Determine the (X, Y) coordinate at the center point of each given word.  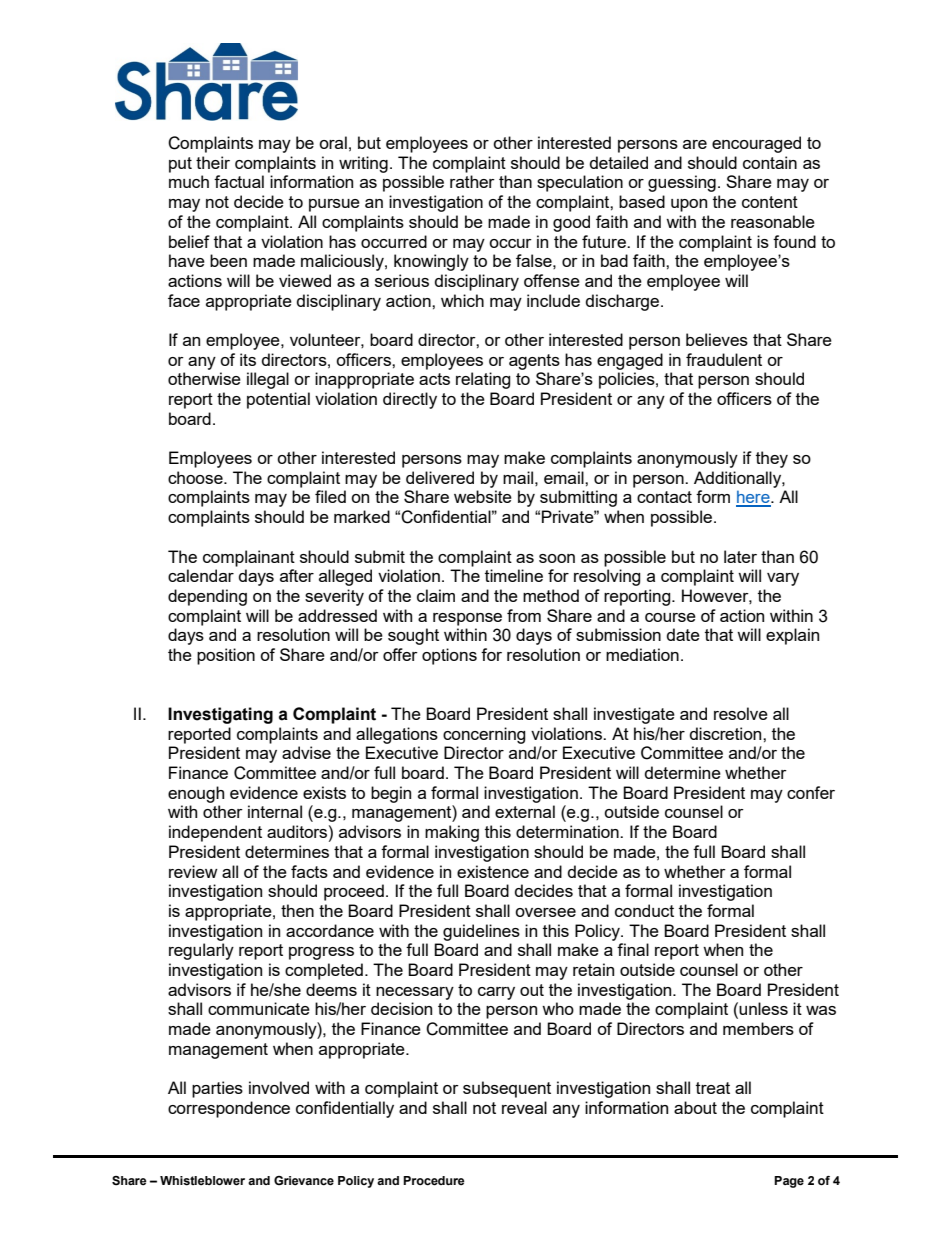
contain (770, 162)
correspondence (229, 1109)
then (297, 910)
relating (483, 380)
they (772, 459)
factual (239, 181)
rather (472, 181)
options (449, 656)
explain (792, 636)
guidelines (481, 932)
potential (278, 400)
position (226, 656)
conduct (644, 910)
